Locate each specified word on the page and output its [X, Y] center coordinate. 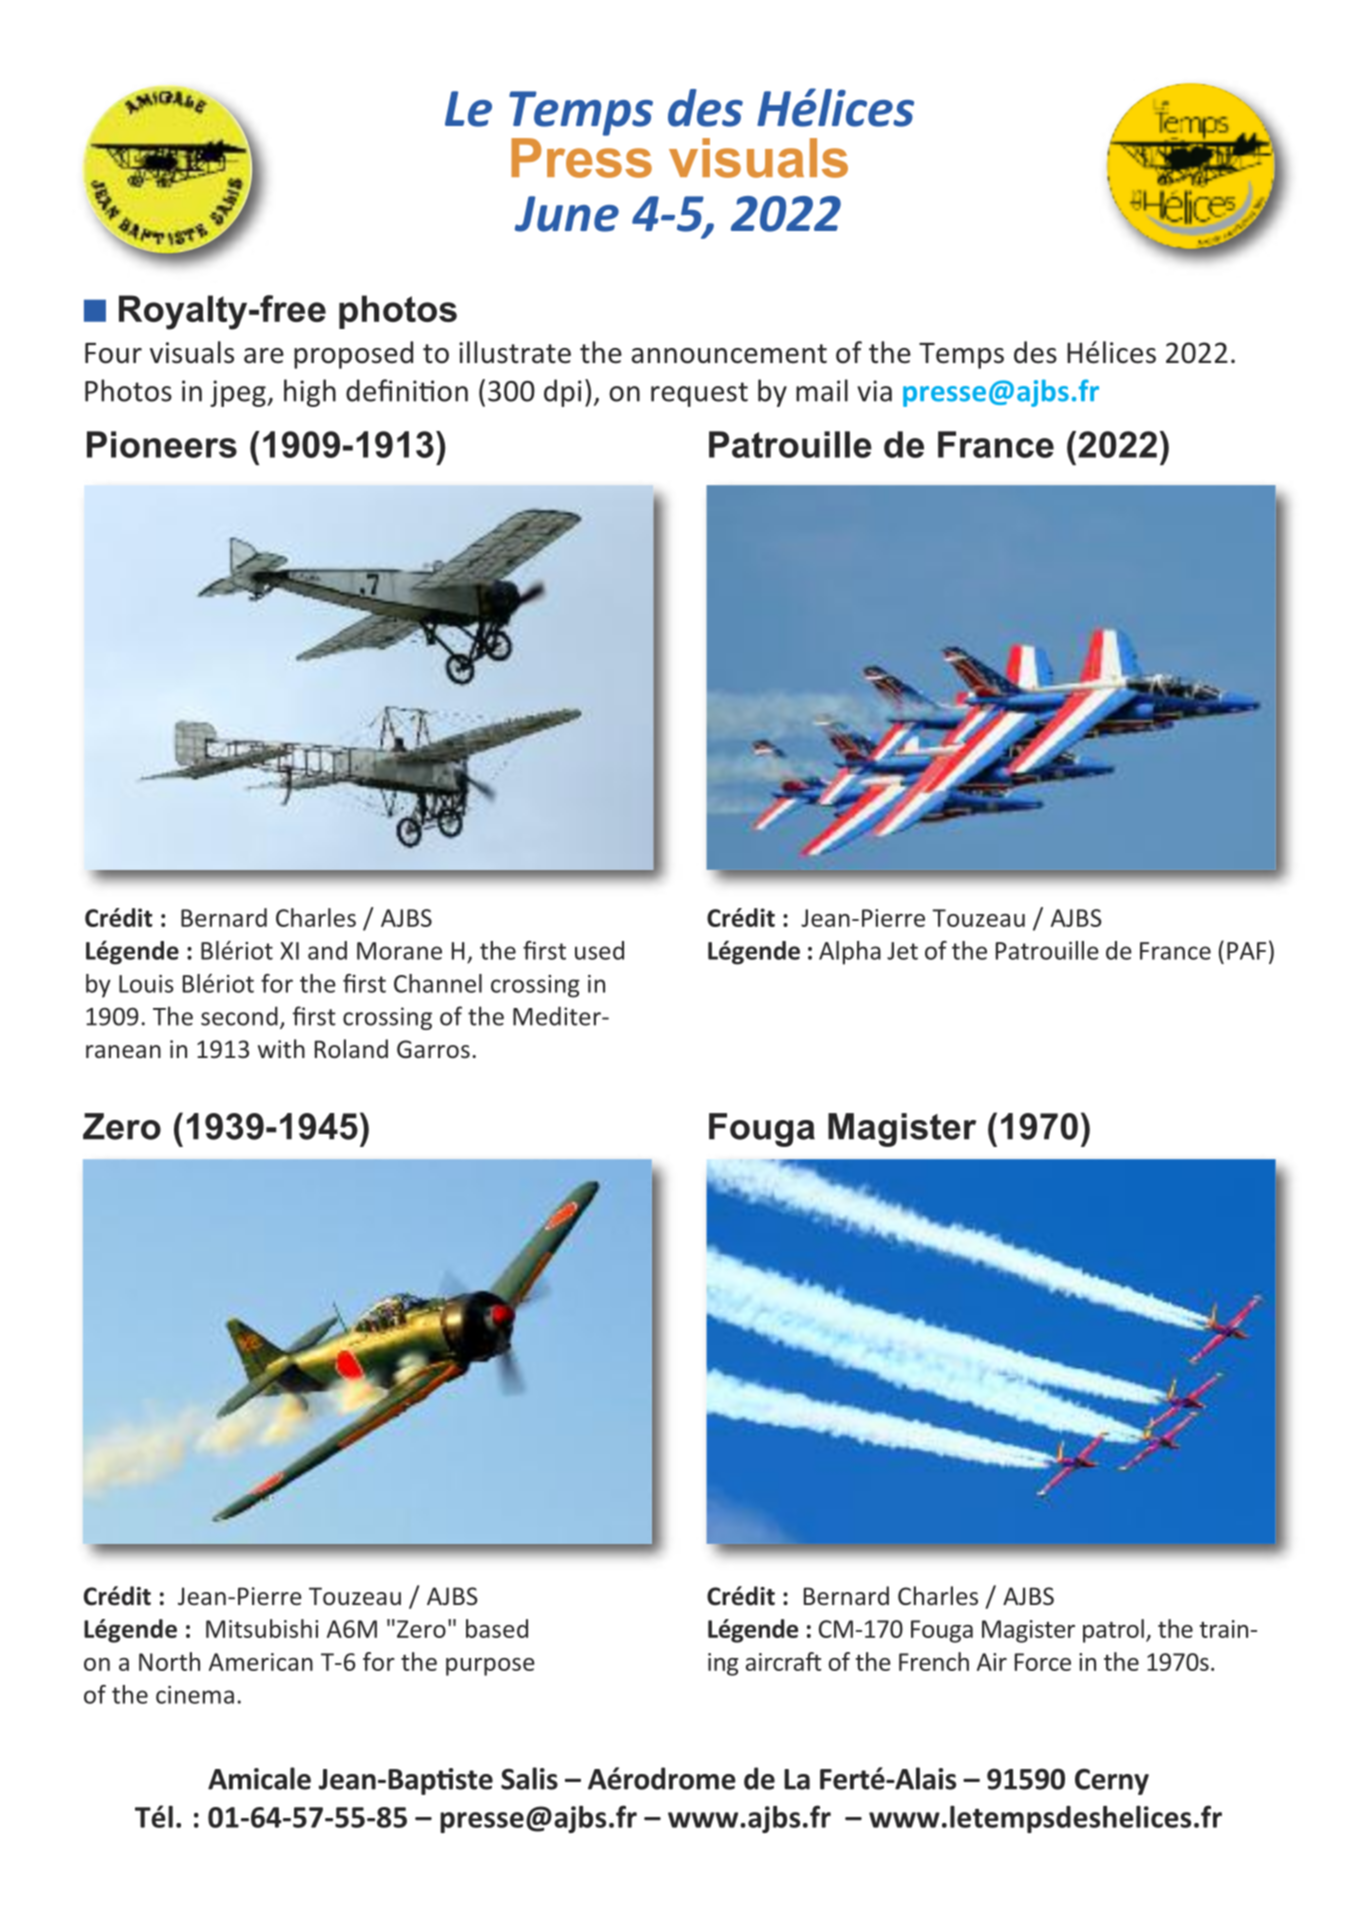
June [567, 214]
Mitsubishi [262, 1628]
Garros [433, 1049]
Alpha [850, 953]
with [281, 1048]
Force [1043, 1662]
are [264, 356]
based [497, 1628]
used [599, 950]
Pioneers [162, 444]
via [874, 391]
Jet [902, 951]
